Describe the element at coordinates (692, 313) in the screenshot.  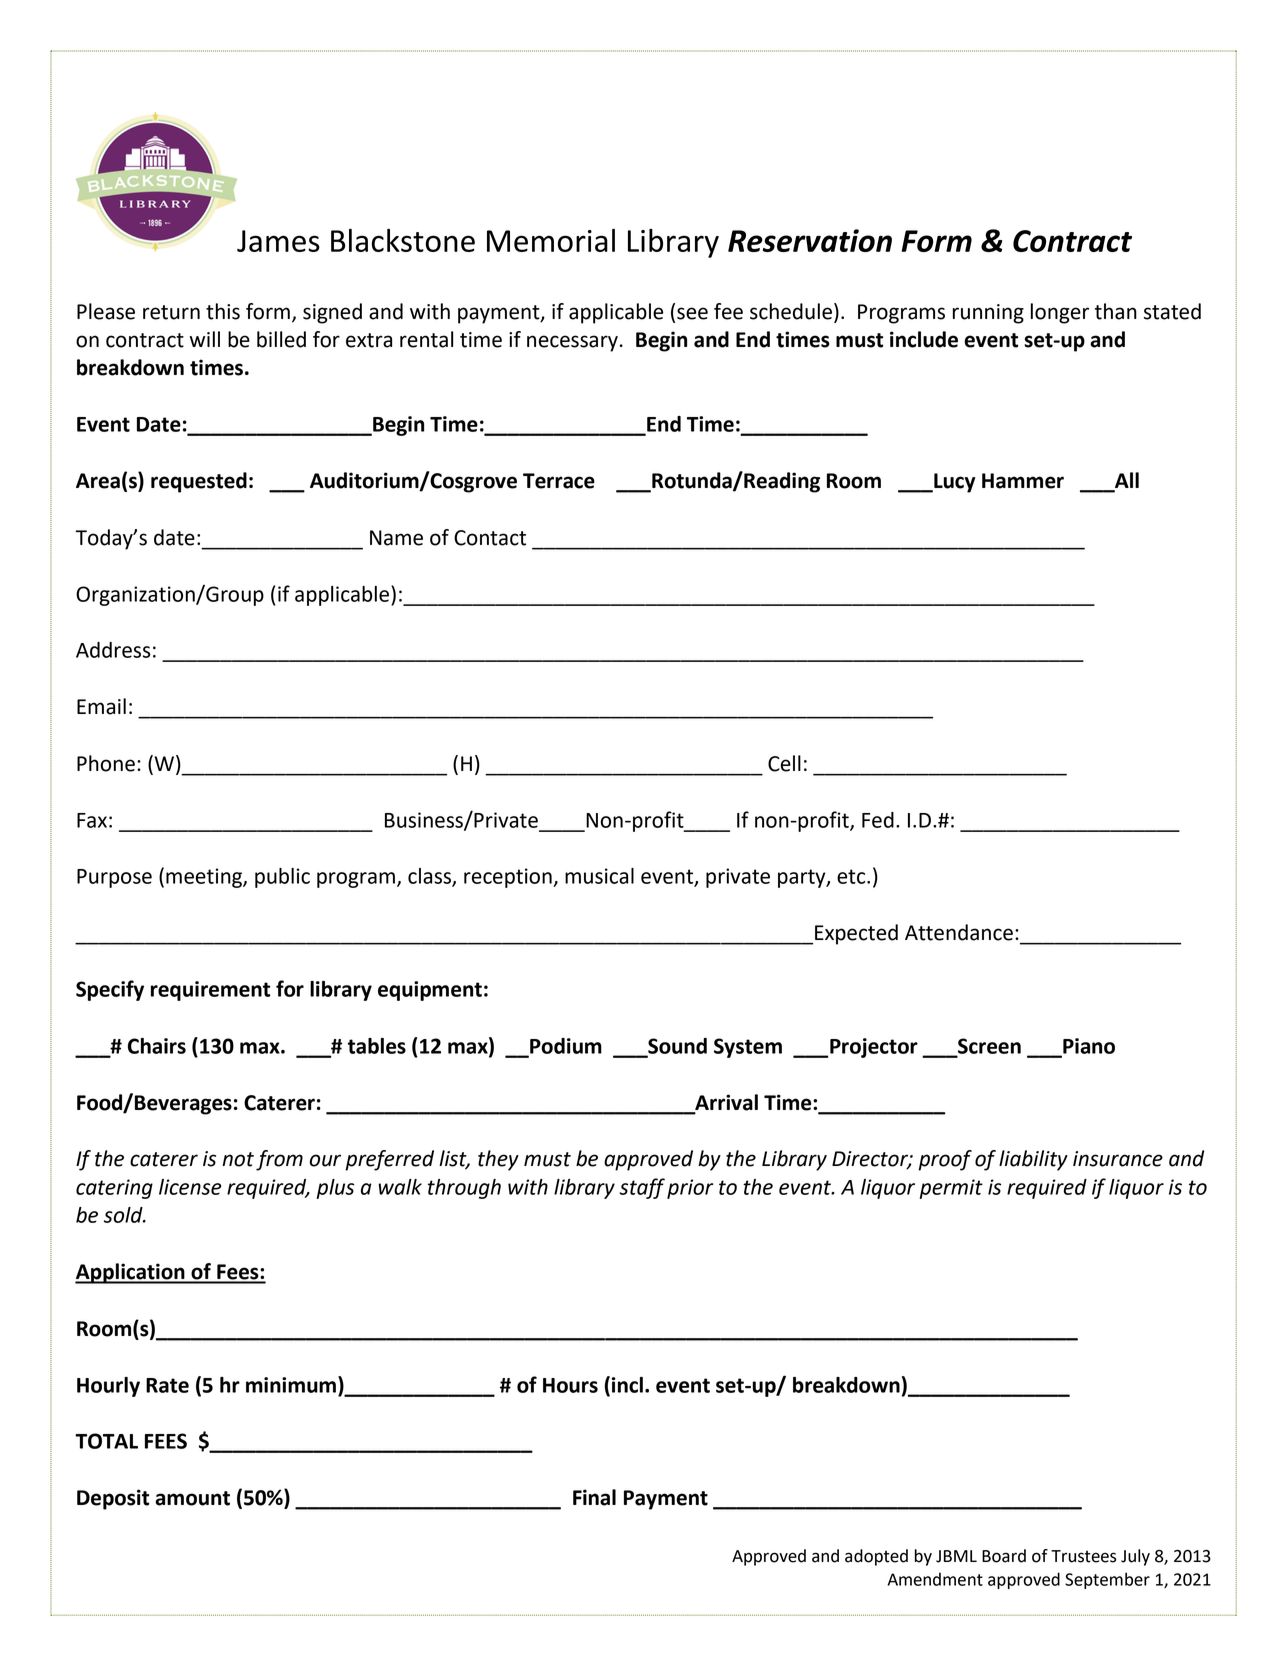
I see `see` at that location.
